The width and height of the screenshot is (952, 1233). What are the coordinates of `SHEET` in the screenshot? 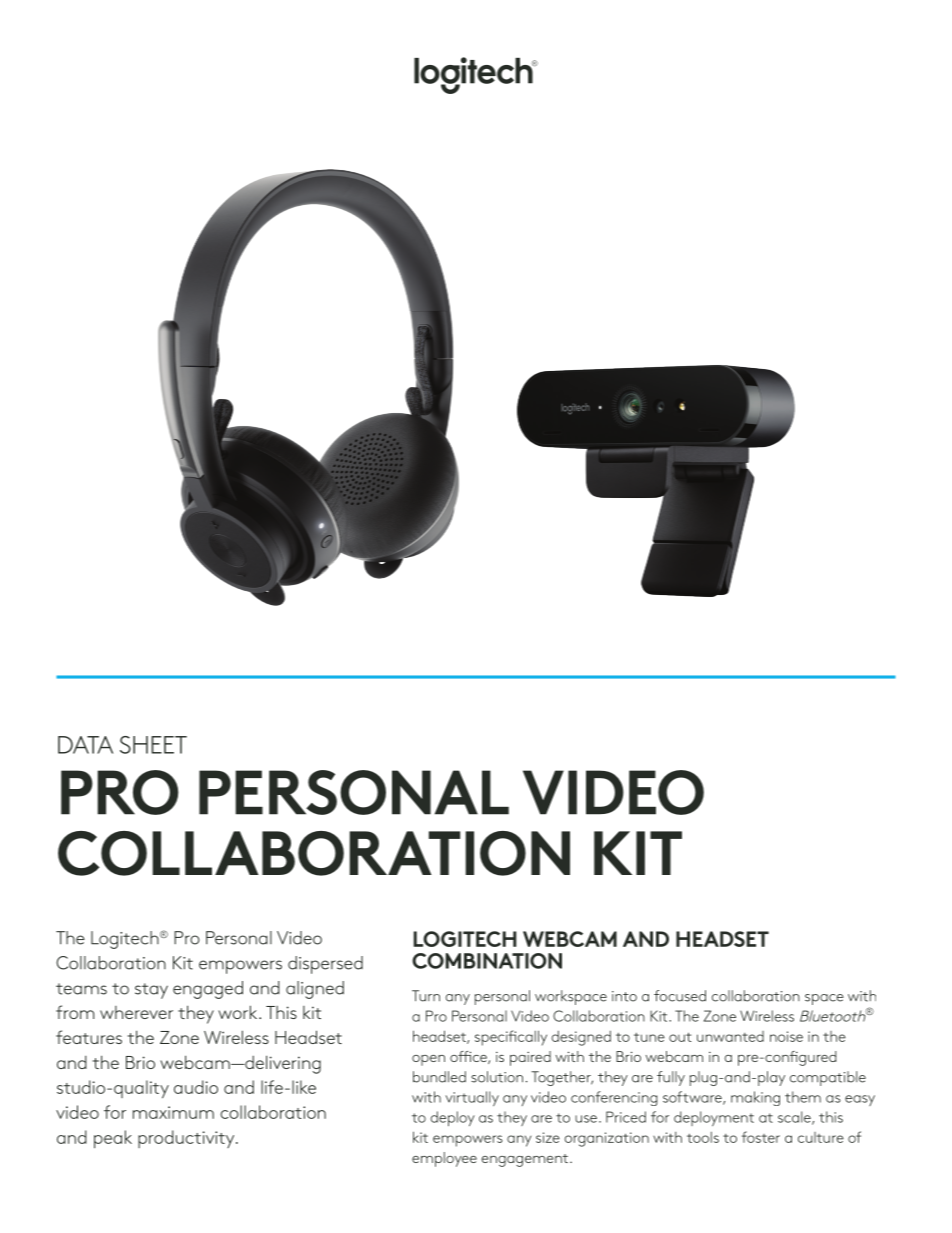 It's located at (153, 745).
